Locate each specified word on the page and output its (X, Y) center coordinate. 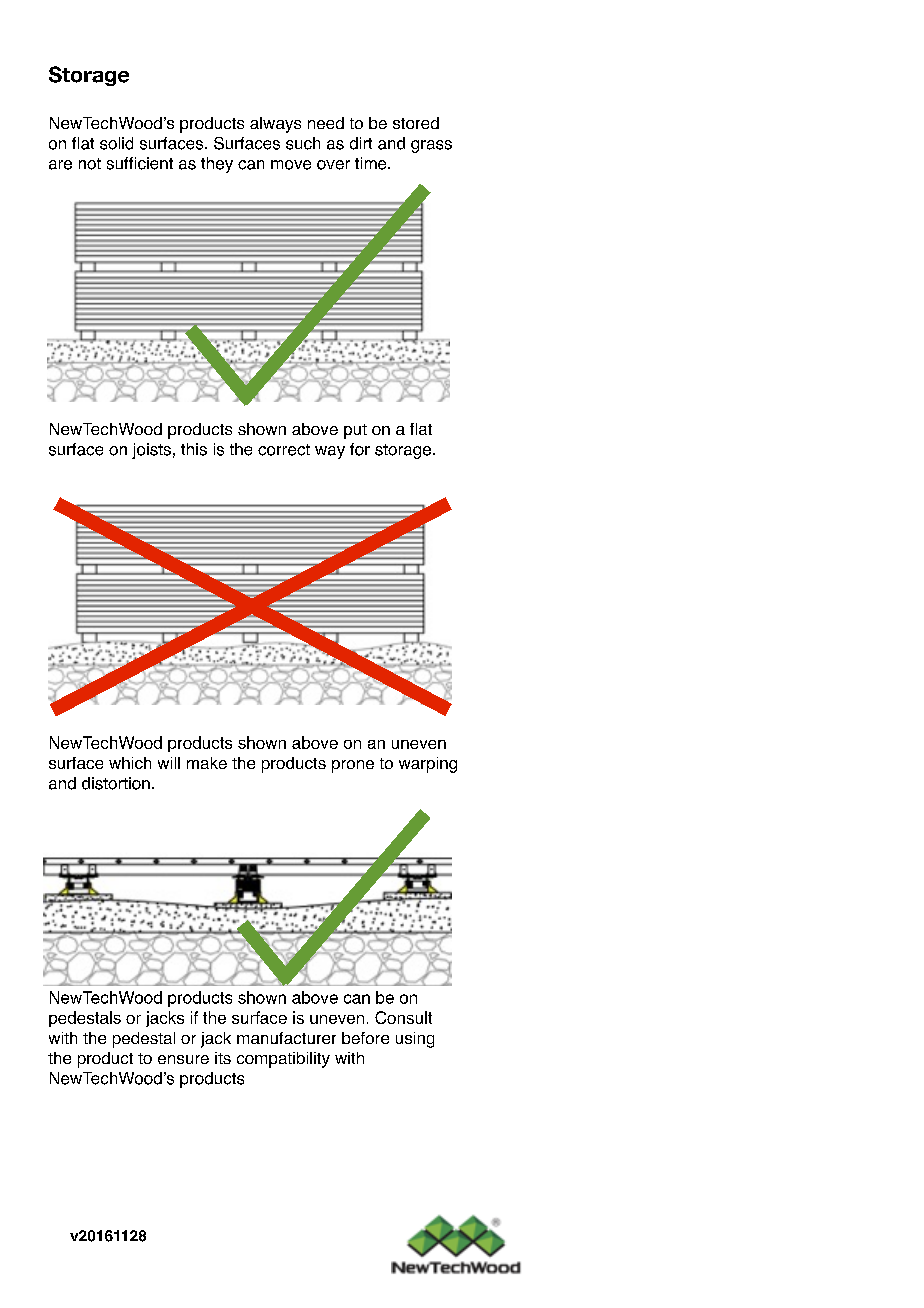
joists (151, 451)
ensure (183, 1059)
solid (116, 143)
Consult (403, 1017)
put (355, 431)
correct (284, 450)
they (217, 165)
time (372, 163)
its (223, 1058)
